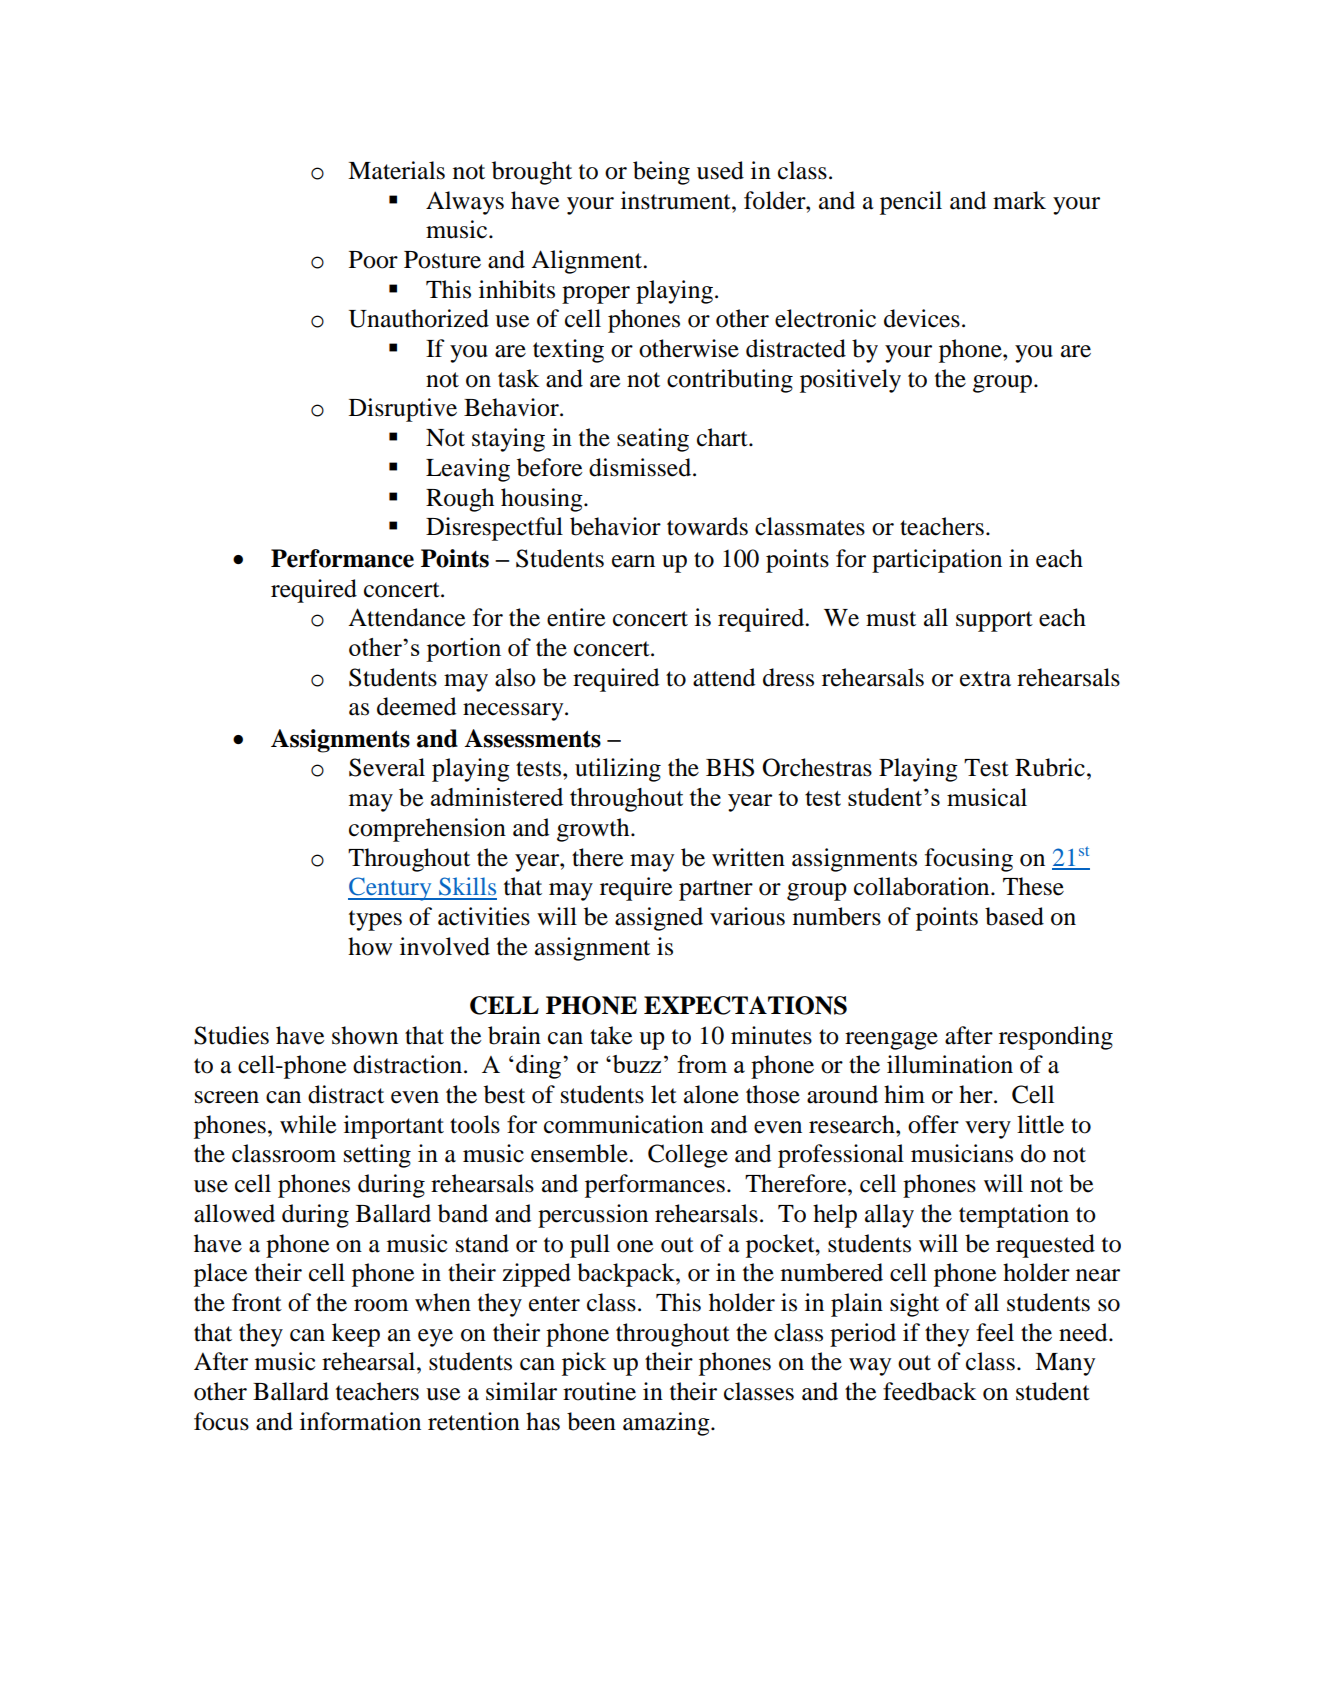 Image resolution: width=1317 pixels, height=1704 pixels. Describe the element at coordinates (618, 770) in the screenshot. I see `utilizing` at that location.
